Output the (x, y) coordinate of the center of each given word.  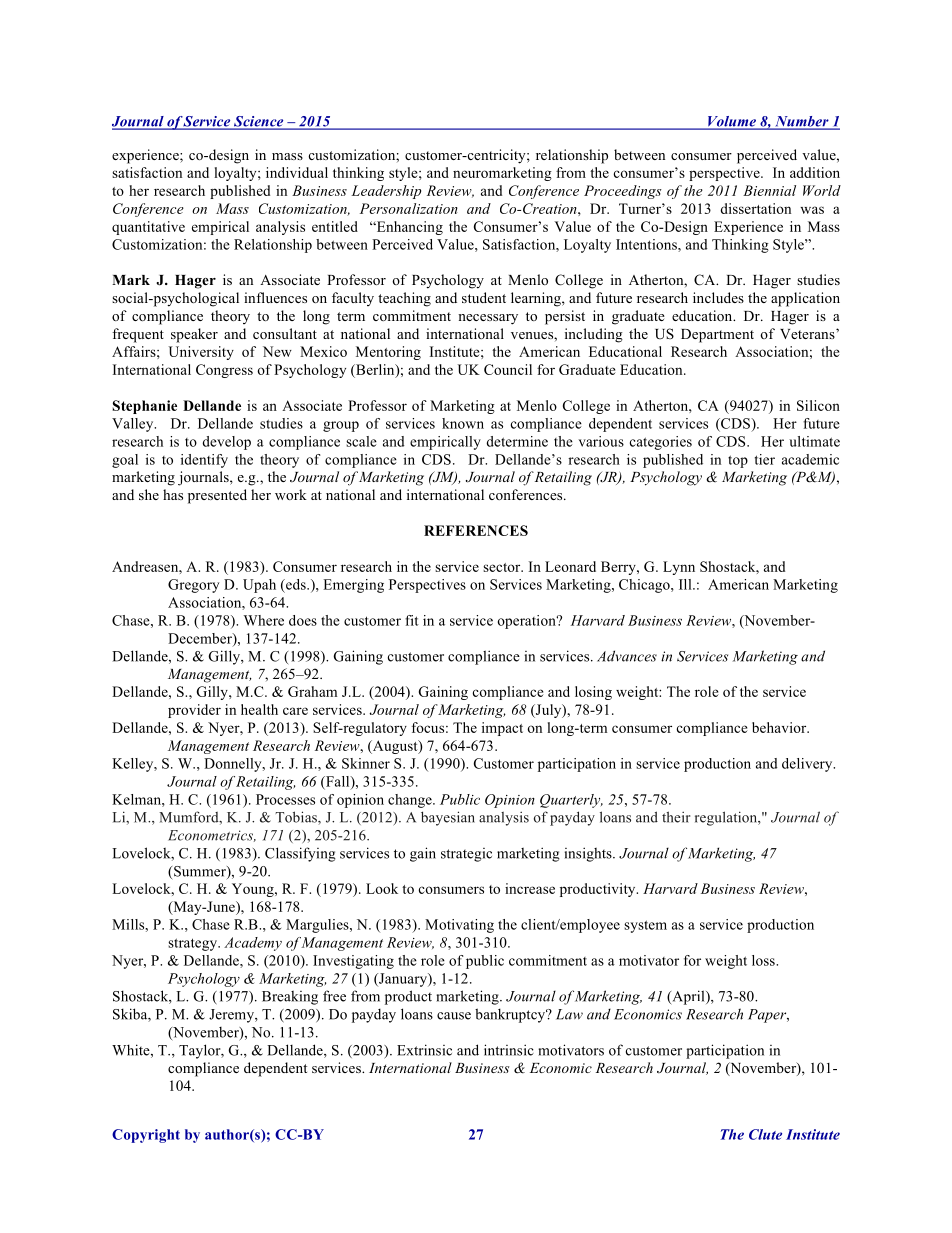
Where (264, 620)
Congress (224, 371)
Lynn (679, 568)
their (676, 817)
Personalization (409, 208)
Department (717, 336)
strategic (466, 855)
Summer (201, 872)
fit (412, 620)
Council (508, 369)
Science (259, 122)
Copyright (146, 1136)
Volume (731, 122)
